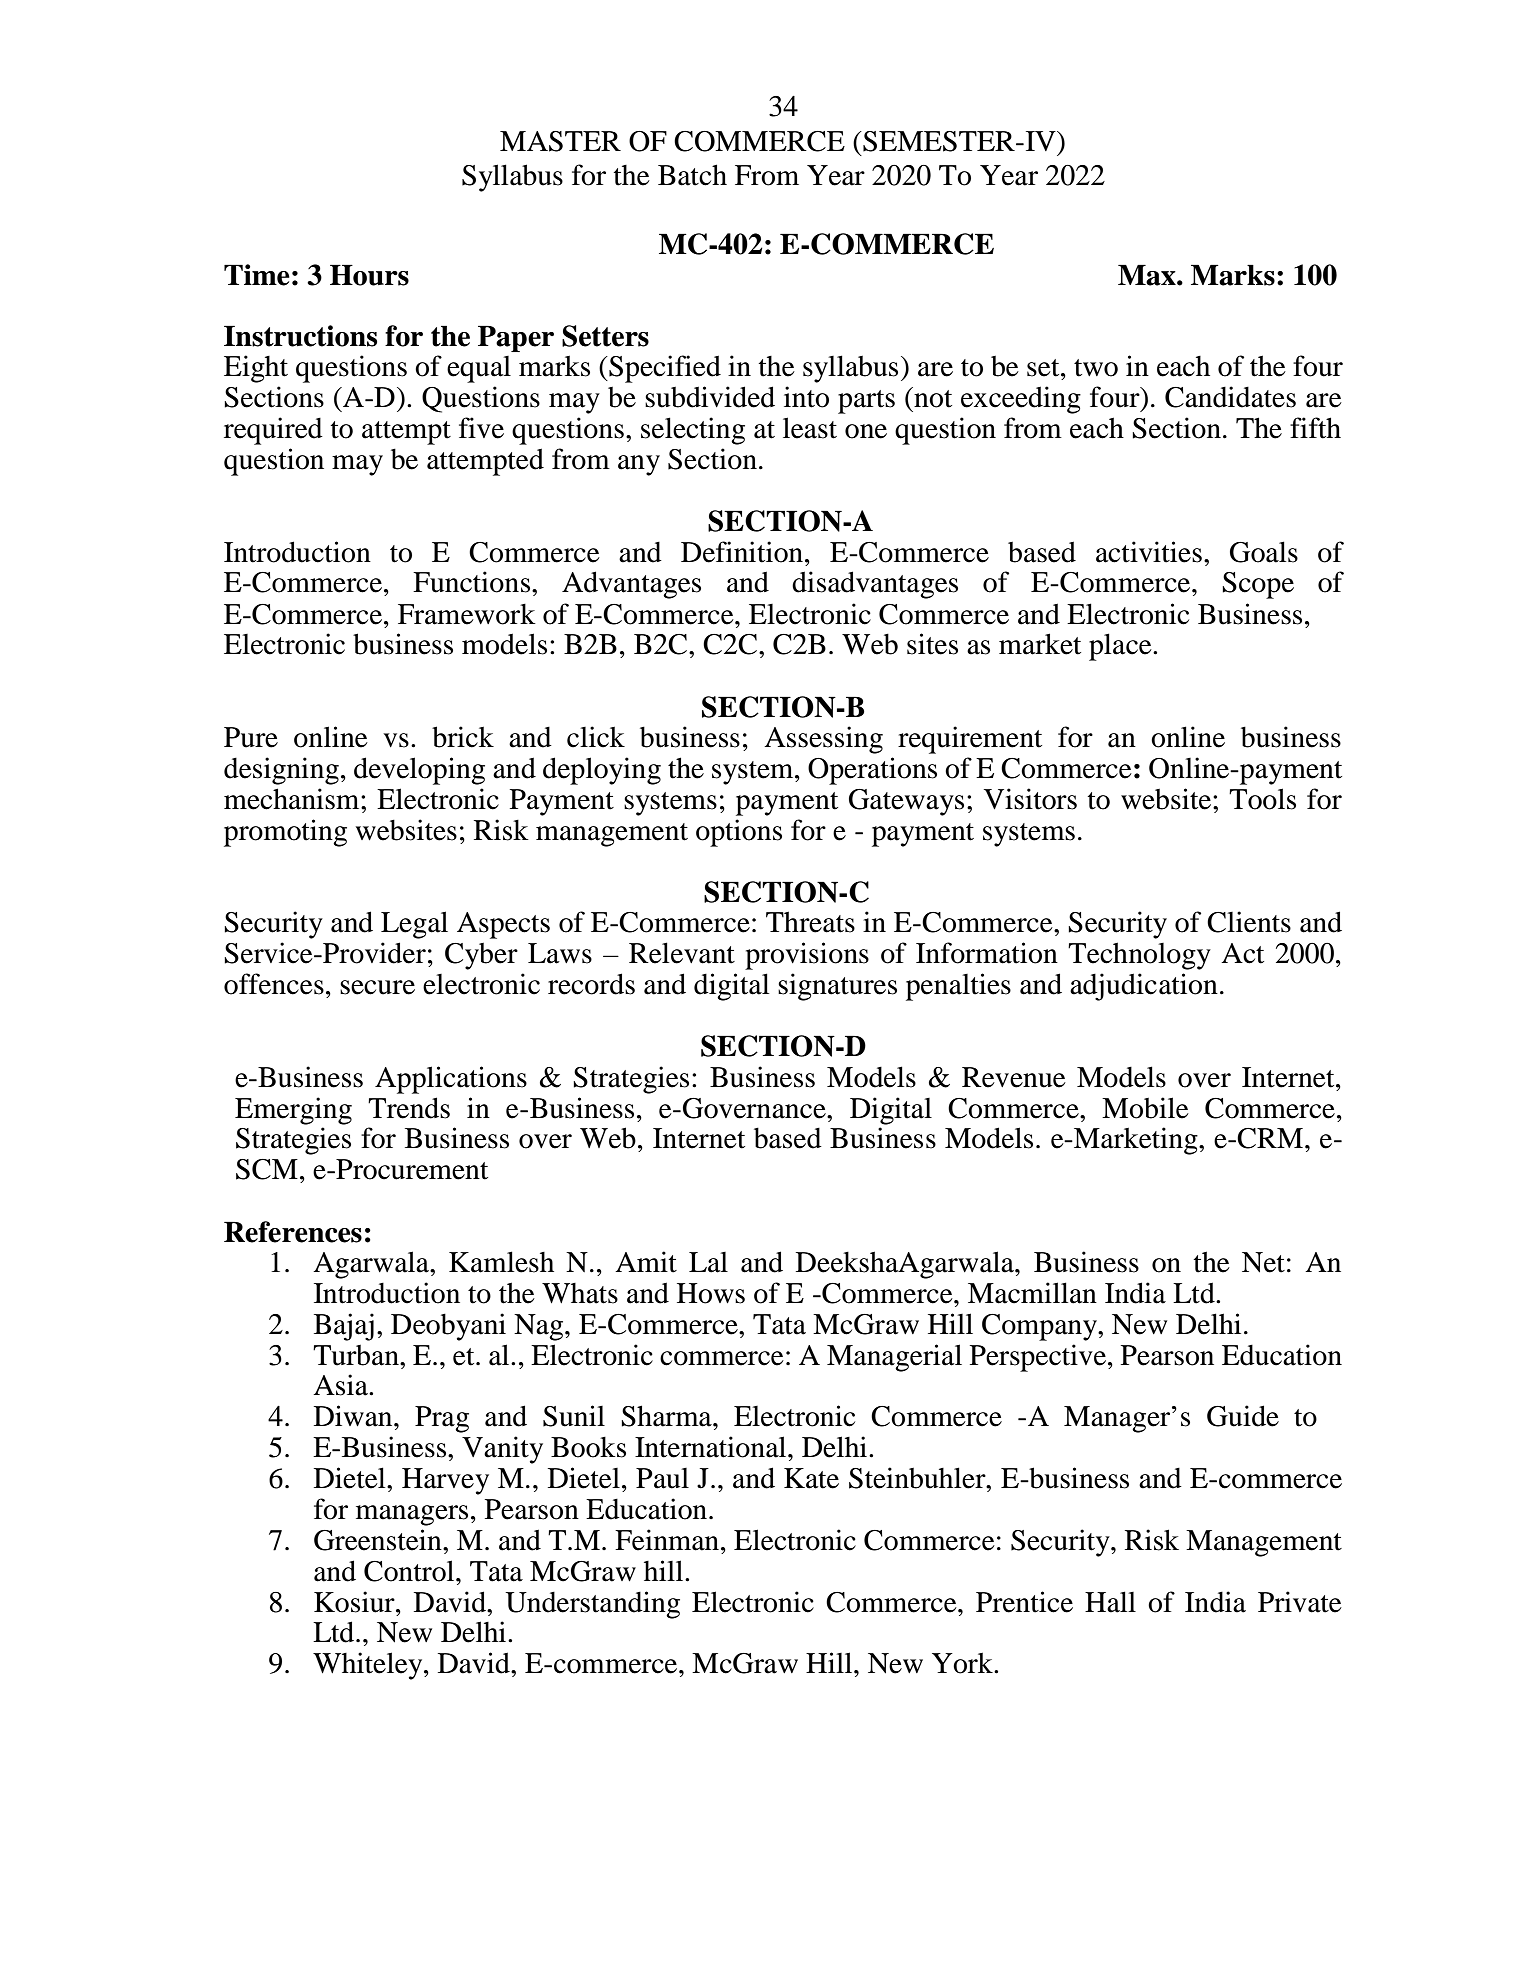 Image resolution: width=1522 pixels, height=1969 pixels. I want to click on Mobile, so click(1145, 1108).
